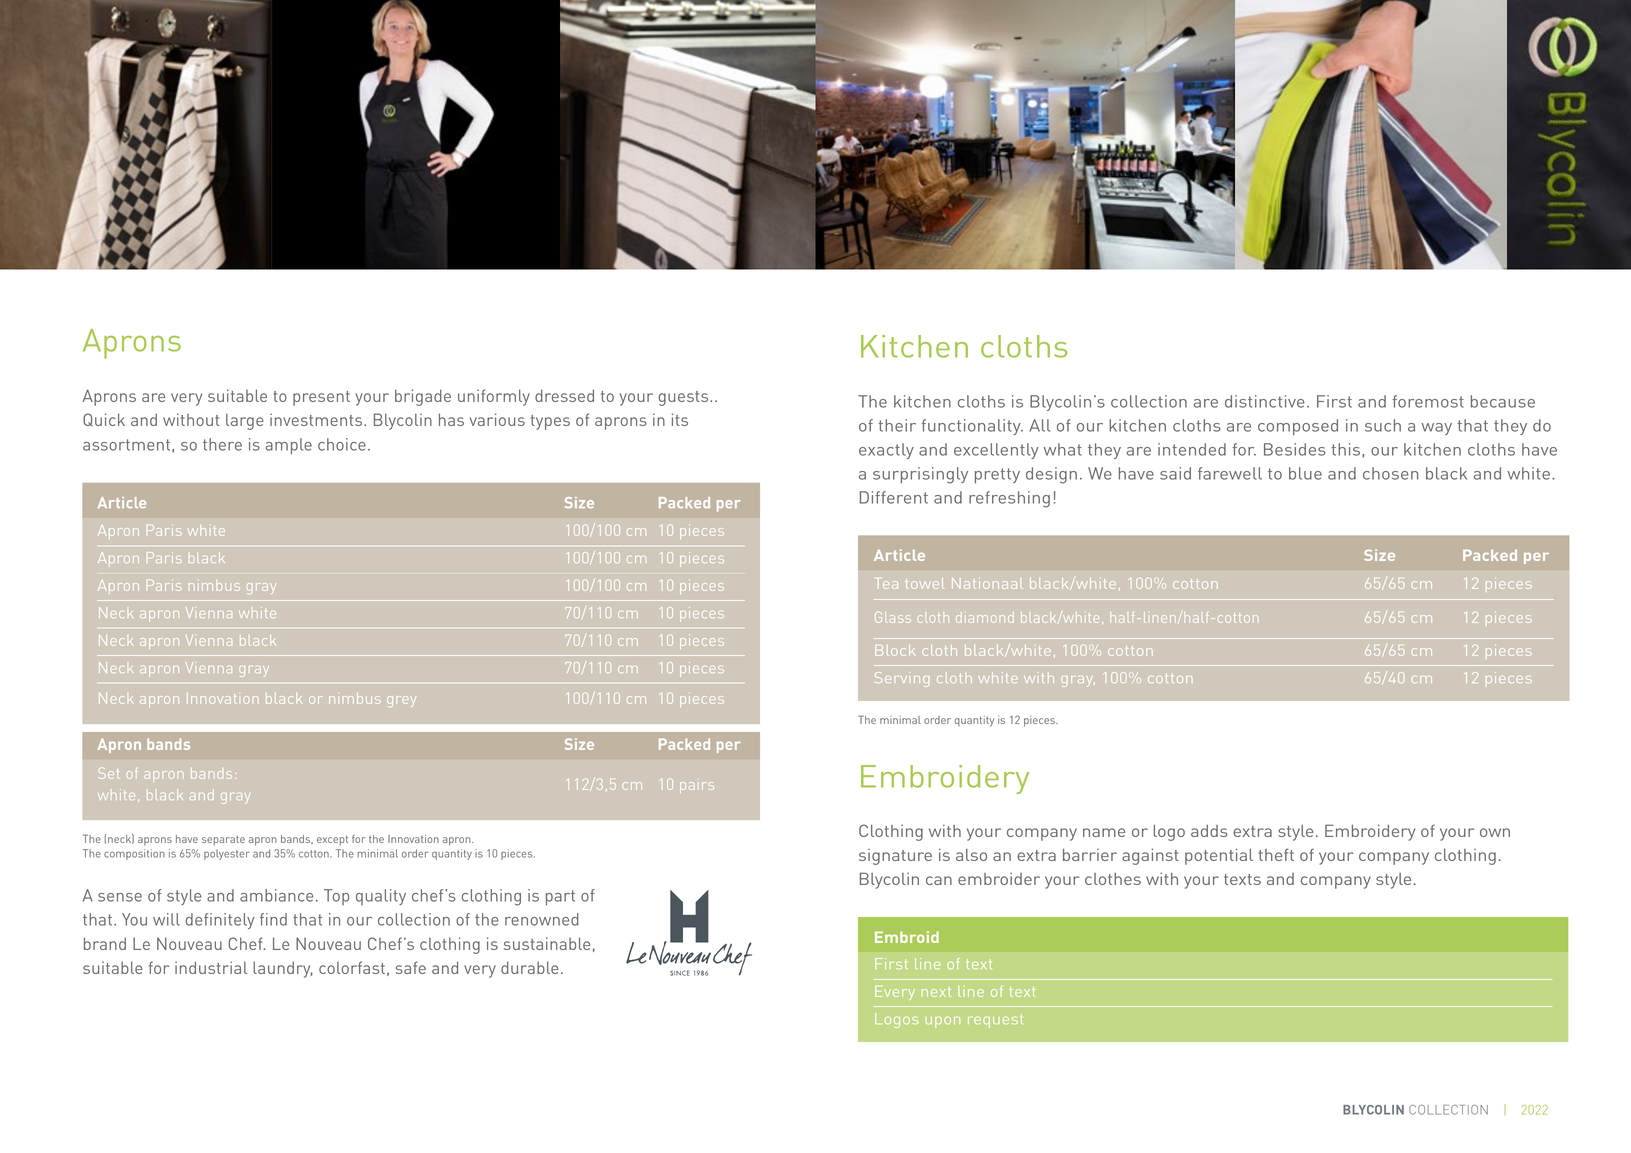 This document has height=1153, width=1631. What do you see at coordinates (283, 969) in the document?
I see `laundry` at bounding box center [283, 969].
